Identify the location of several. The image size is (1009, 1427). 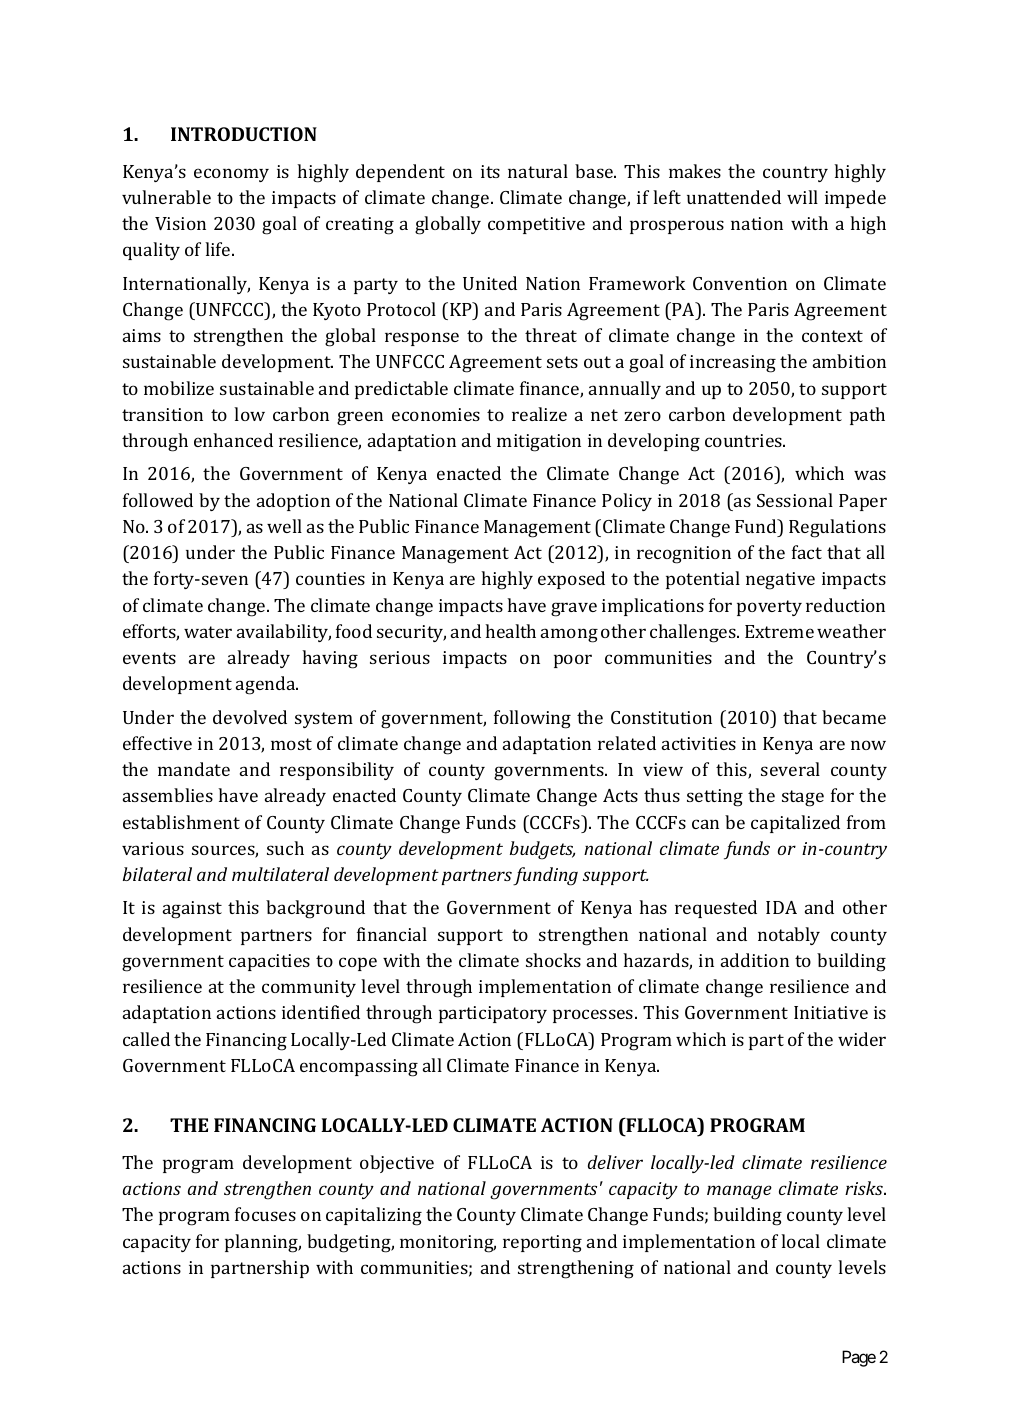
(790, 769).
